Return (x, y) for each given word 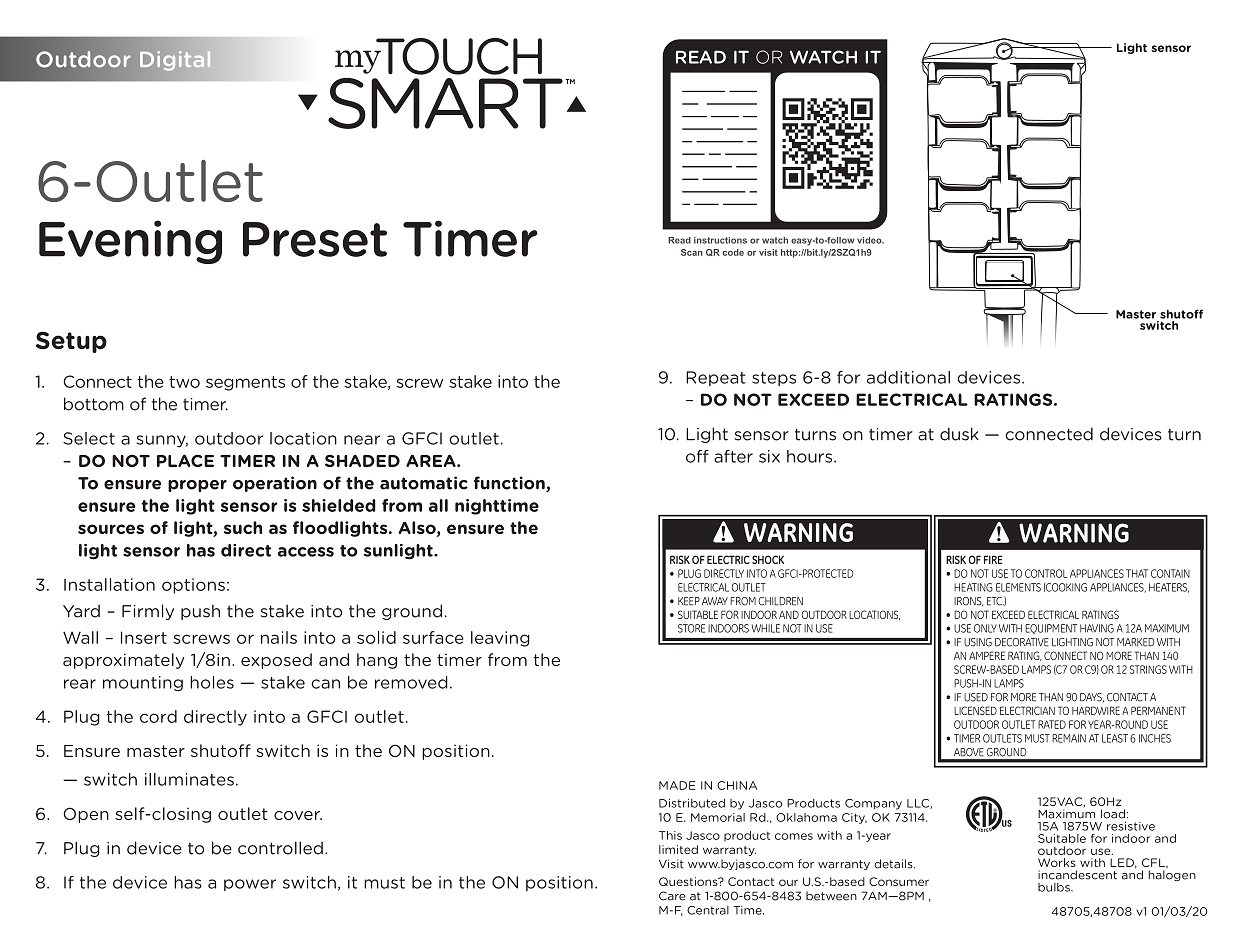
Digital (175, 61)
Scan (692, 252)
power (250, 885)
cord (158, 716)
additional (908, 377)
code (733, 252)
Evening (130, 242)
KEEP (689, 601)
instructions (720, 240)
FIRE (993, 559)
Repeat (716, 378)
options (193, 586)
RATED (1052, 724)
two (184, 382)
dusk (959, 434)
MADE (677, 785)
